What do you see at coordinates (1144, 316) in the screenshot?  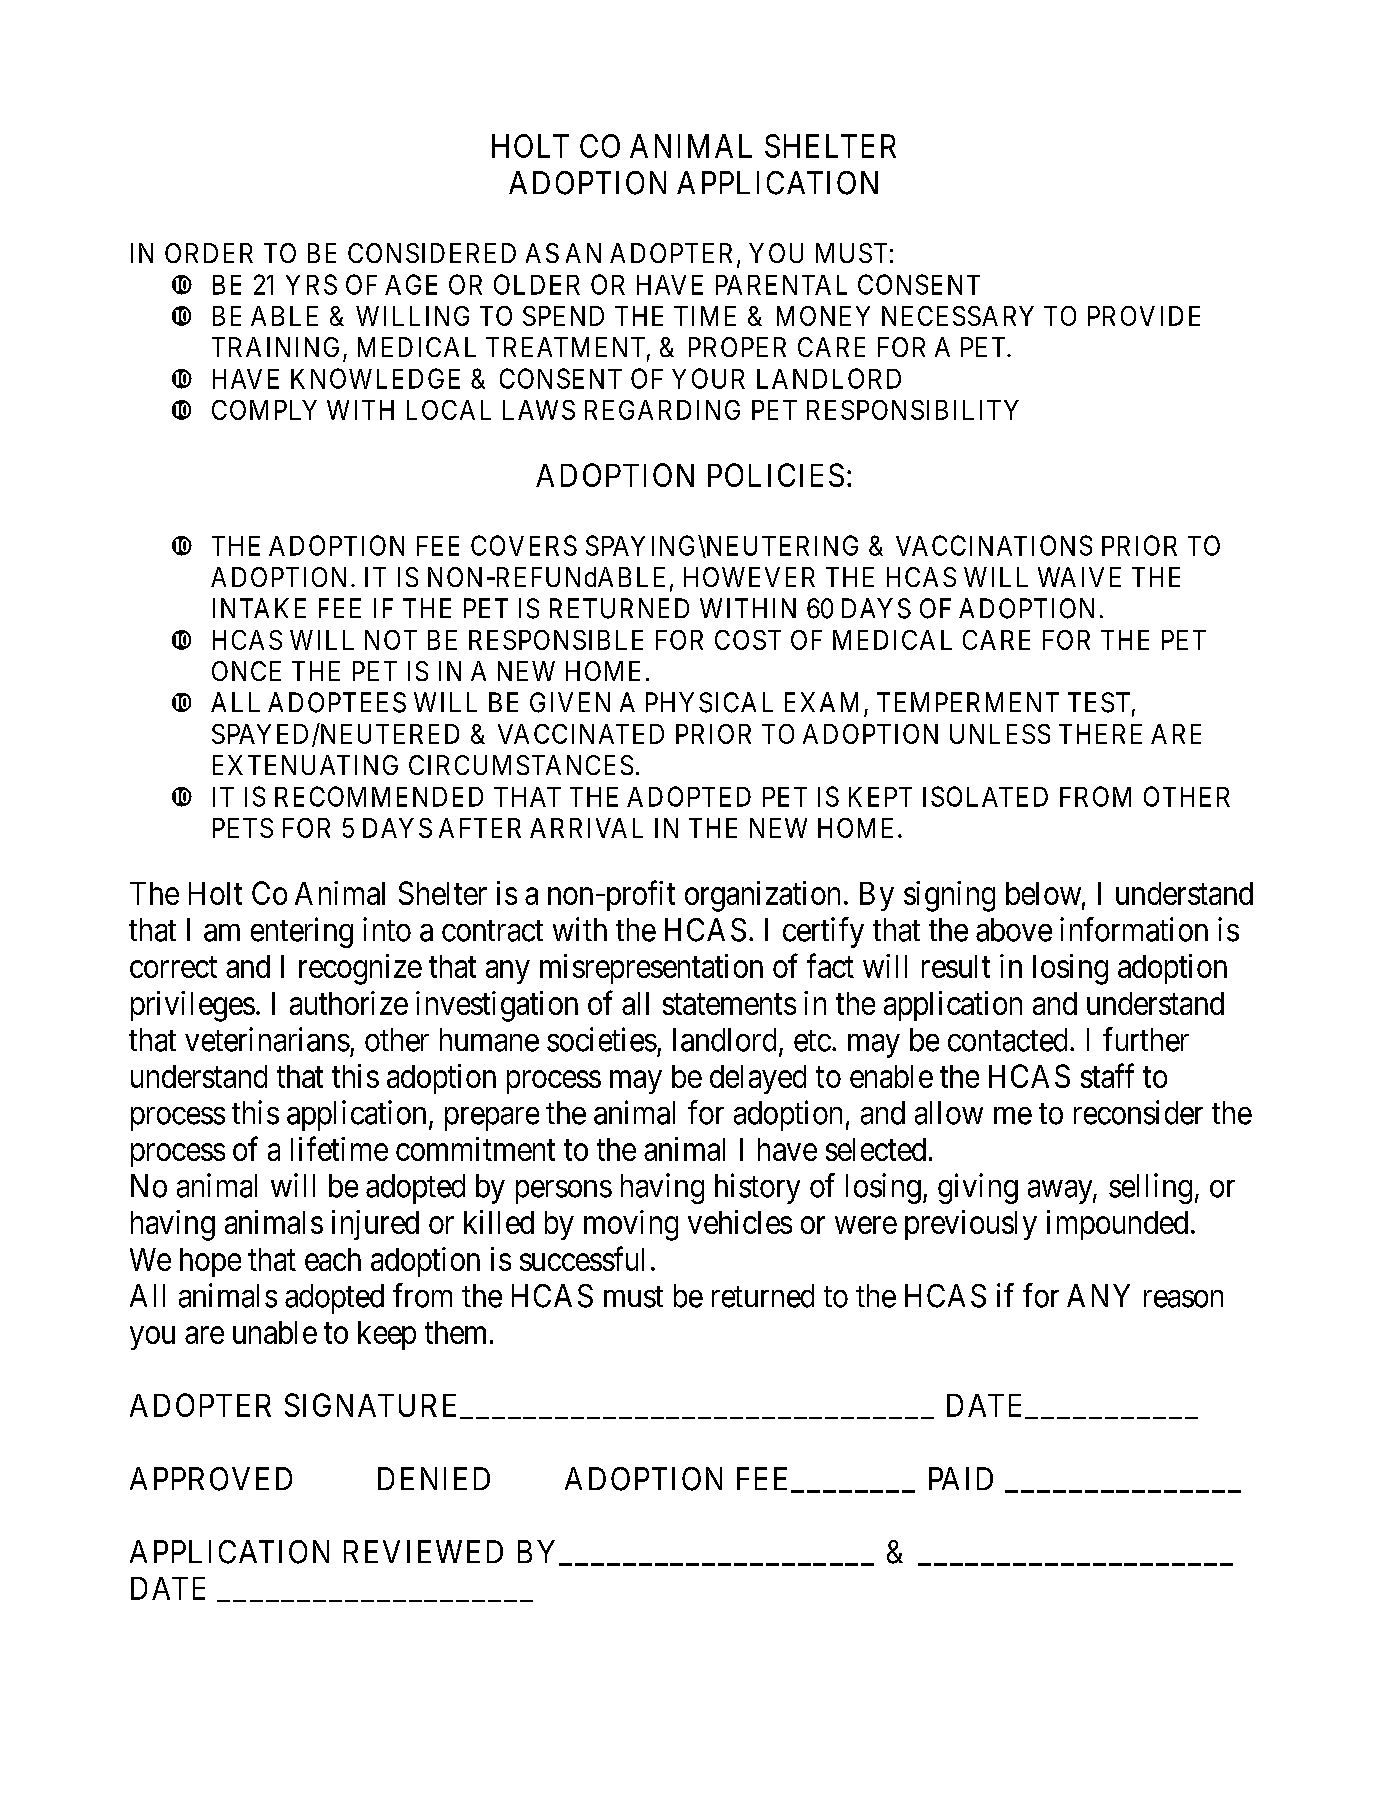 I see `PROVIDE` at bounding box center [1144, 316].
